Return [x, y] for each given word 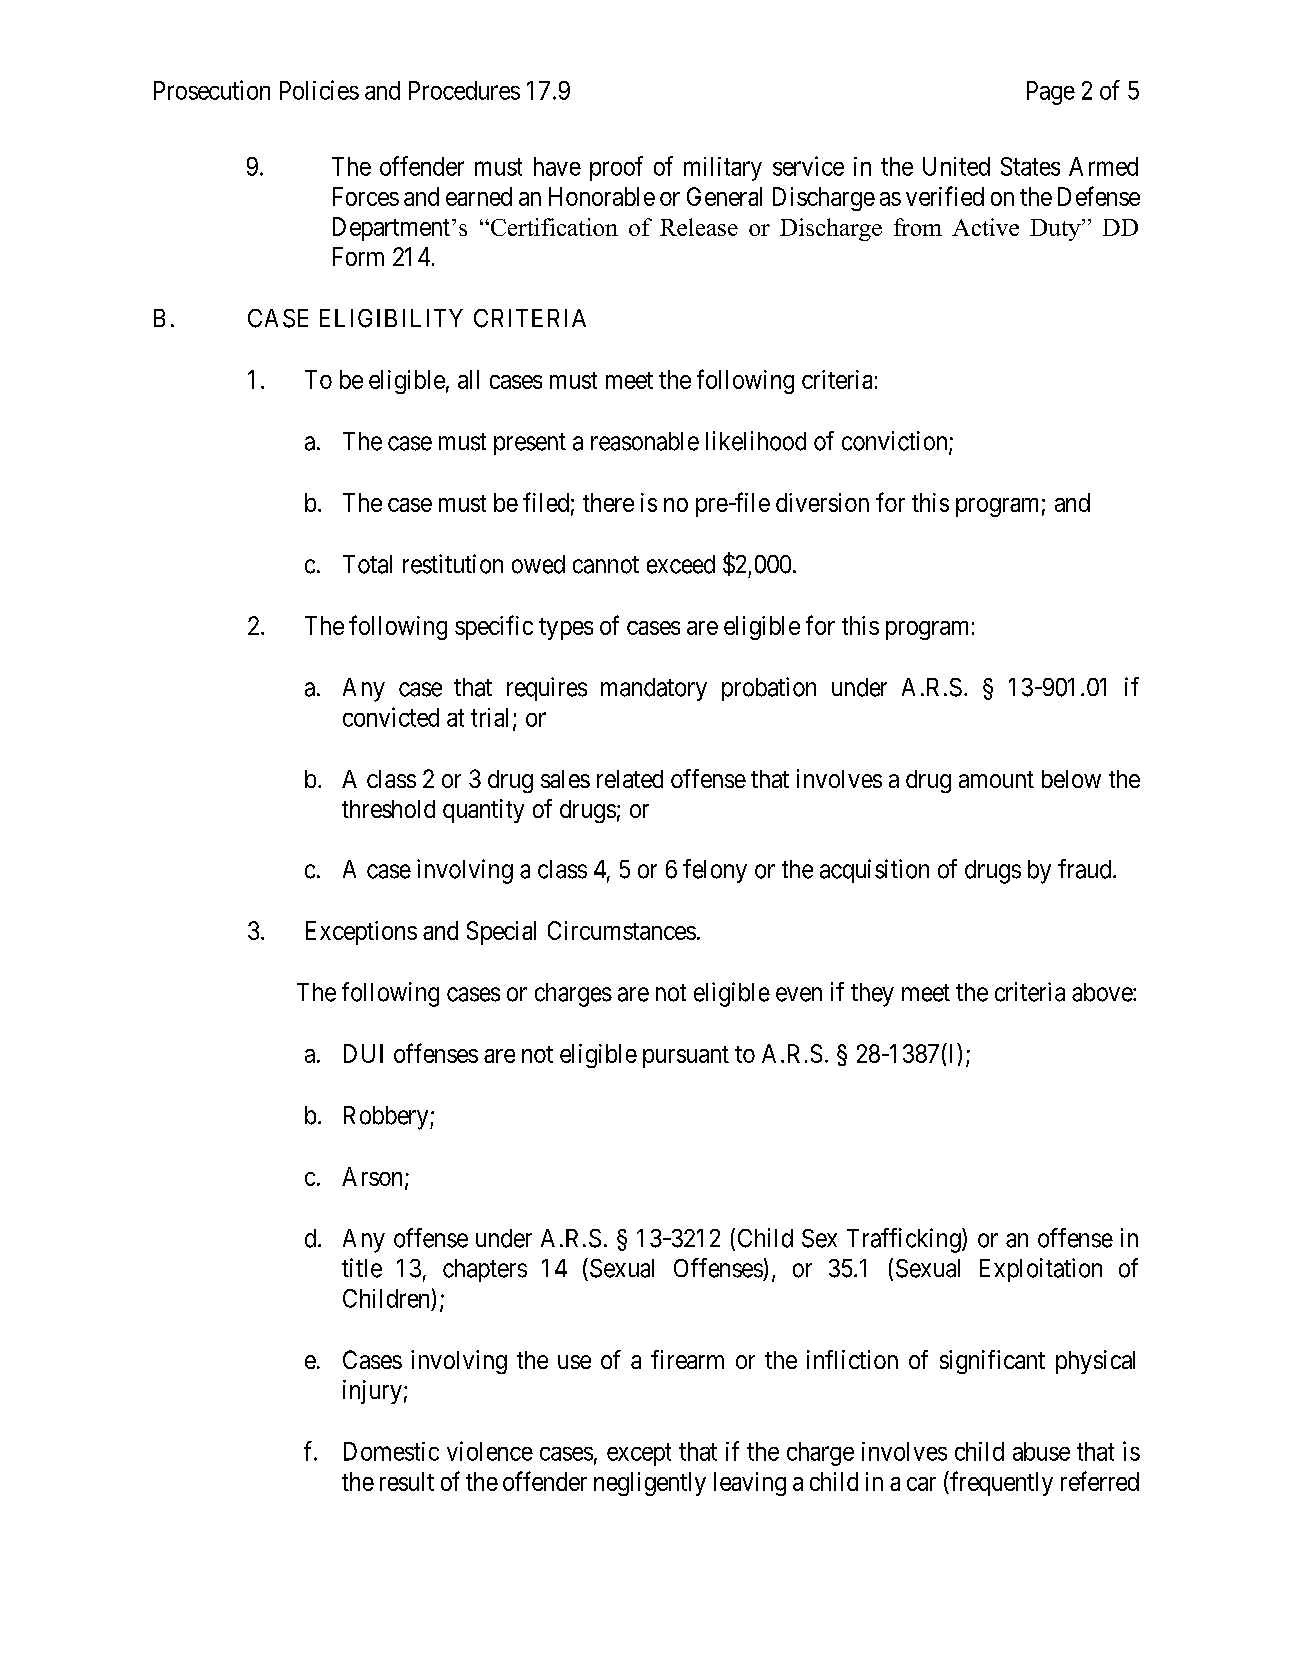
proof [616, 168]
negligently [650, 1484]
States [1030, 166]
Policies [319, 90]
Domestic [391, 1451]
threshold [388, 809]
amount [996, 779]
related [630, 779]
